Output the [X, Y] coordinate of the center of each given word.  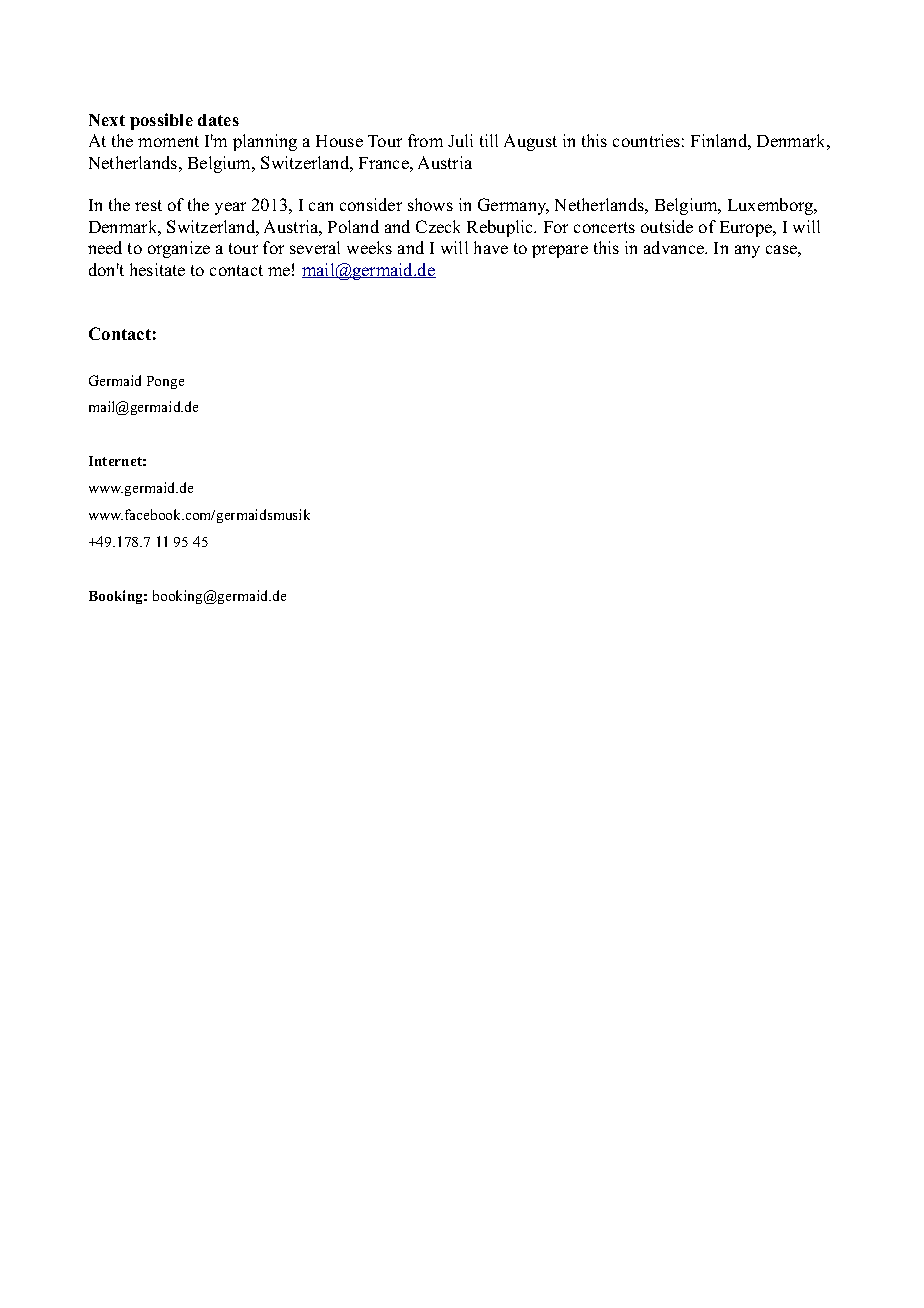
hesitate [157, 269]
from [425, 140]
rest [148, 205]
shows [430, 204]
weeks [369, 247]
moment [168, 141]
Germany [513, 206]
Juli [460, 140]
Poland [353, 226]
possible [161, 121]
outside [667, 226]
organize [179, 249]
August [530, 142]
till [489, 140]
